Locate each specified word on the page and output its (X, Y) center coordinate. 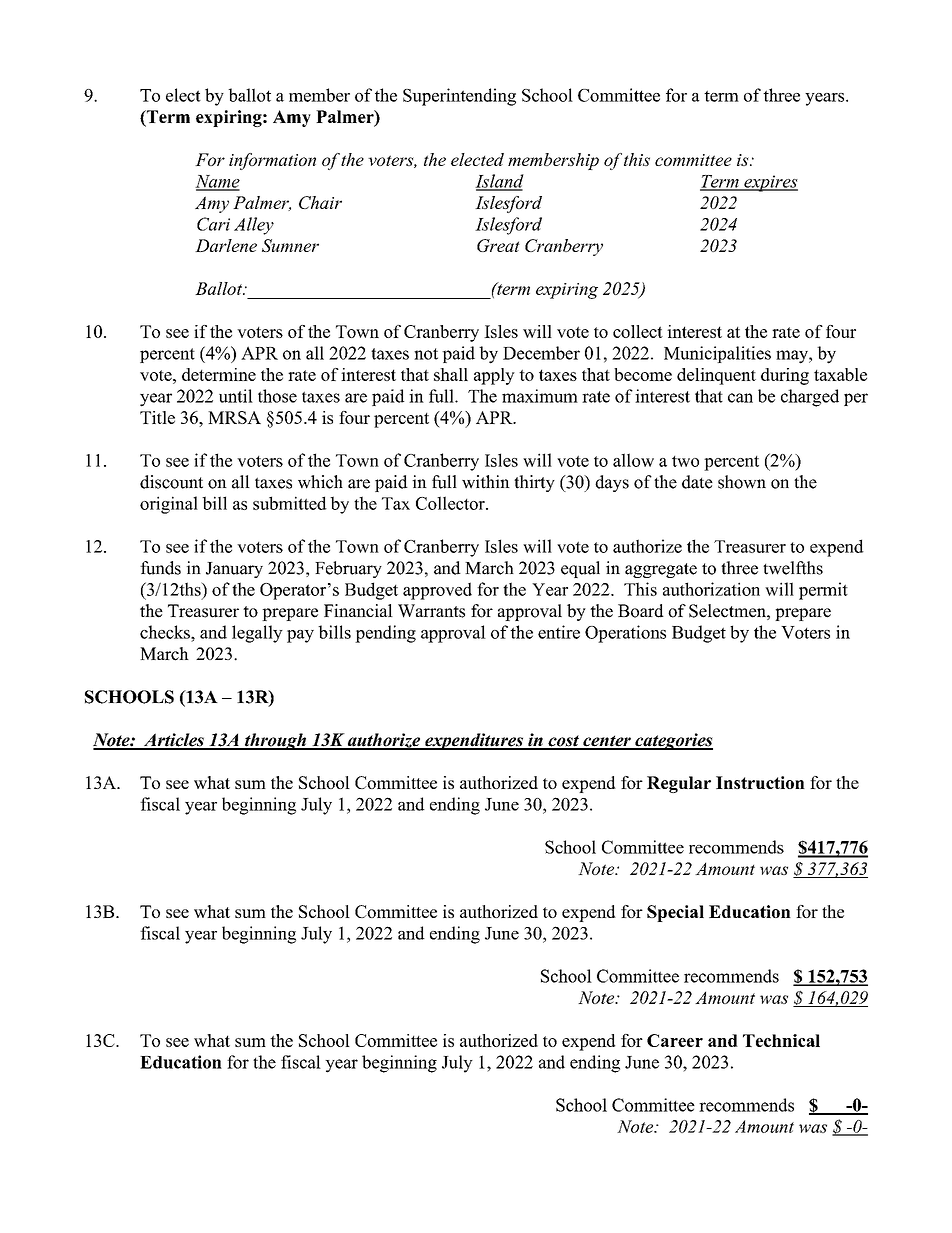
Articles (174, 741)
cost (563, 742)
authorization (711, 589)
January (234, 570)
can (740, 398)
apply (494, 376)
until (236, 396)
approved (437, 591)
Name (217, 182)
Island (499, 182)
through (275, 741)
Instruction (760, 782)
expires (770, 183)
